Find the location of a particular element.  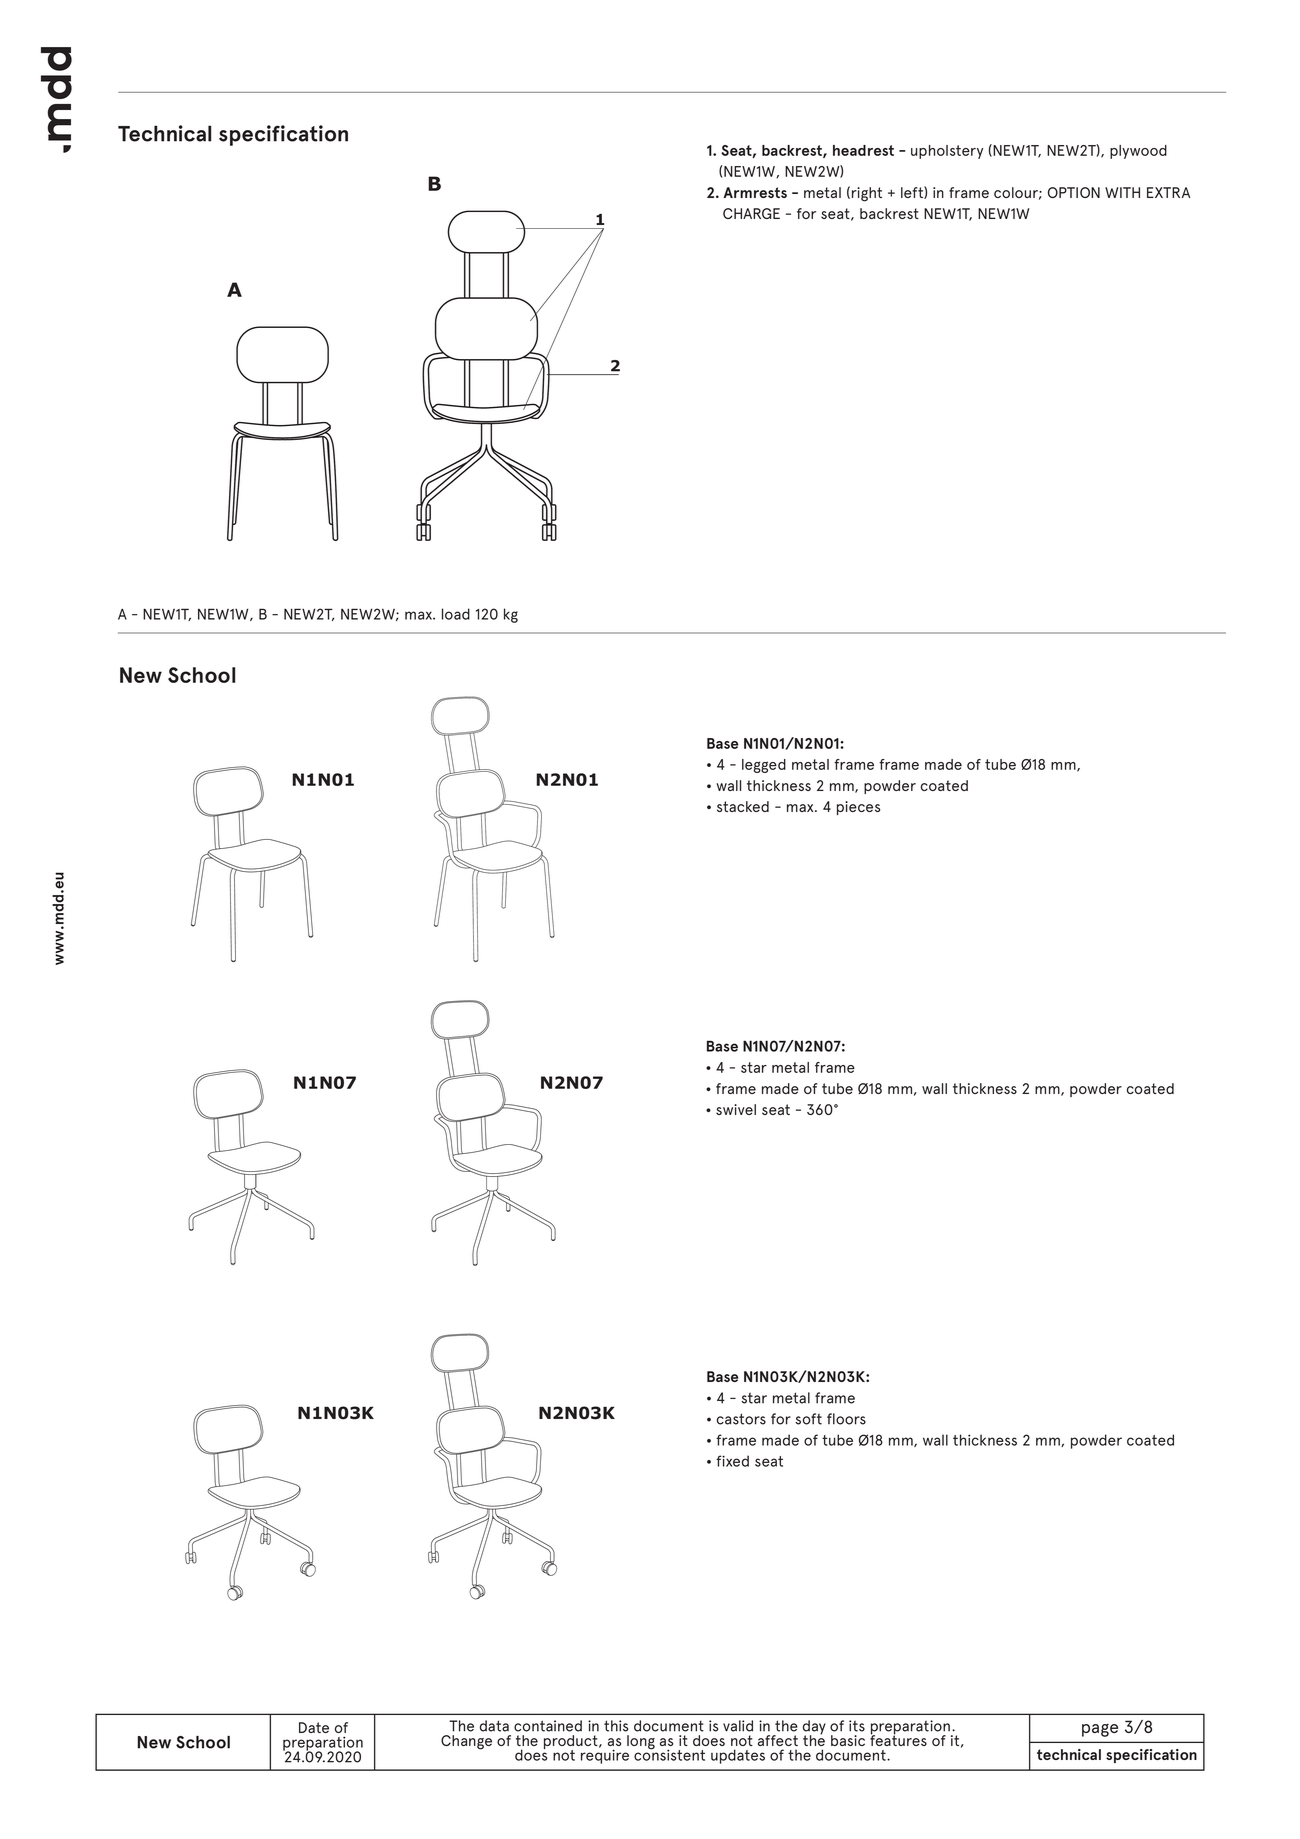

stacked is located at coordinates (743, 806).
